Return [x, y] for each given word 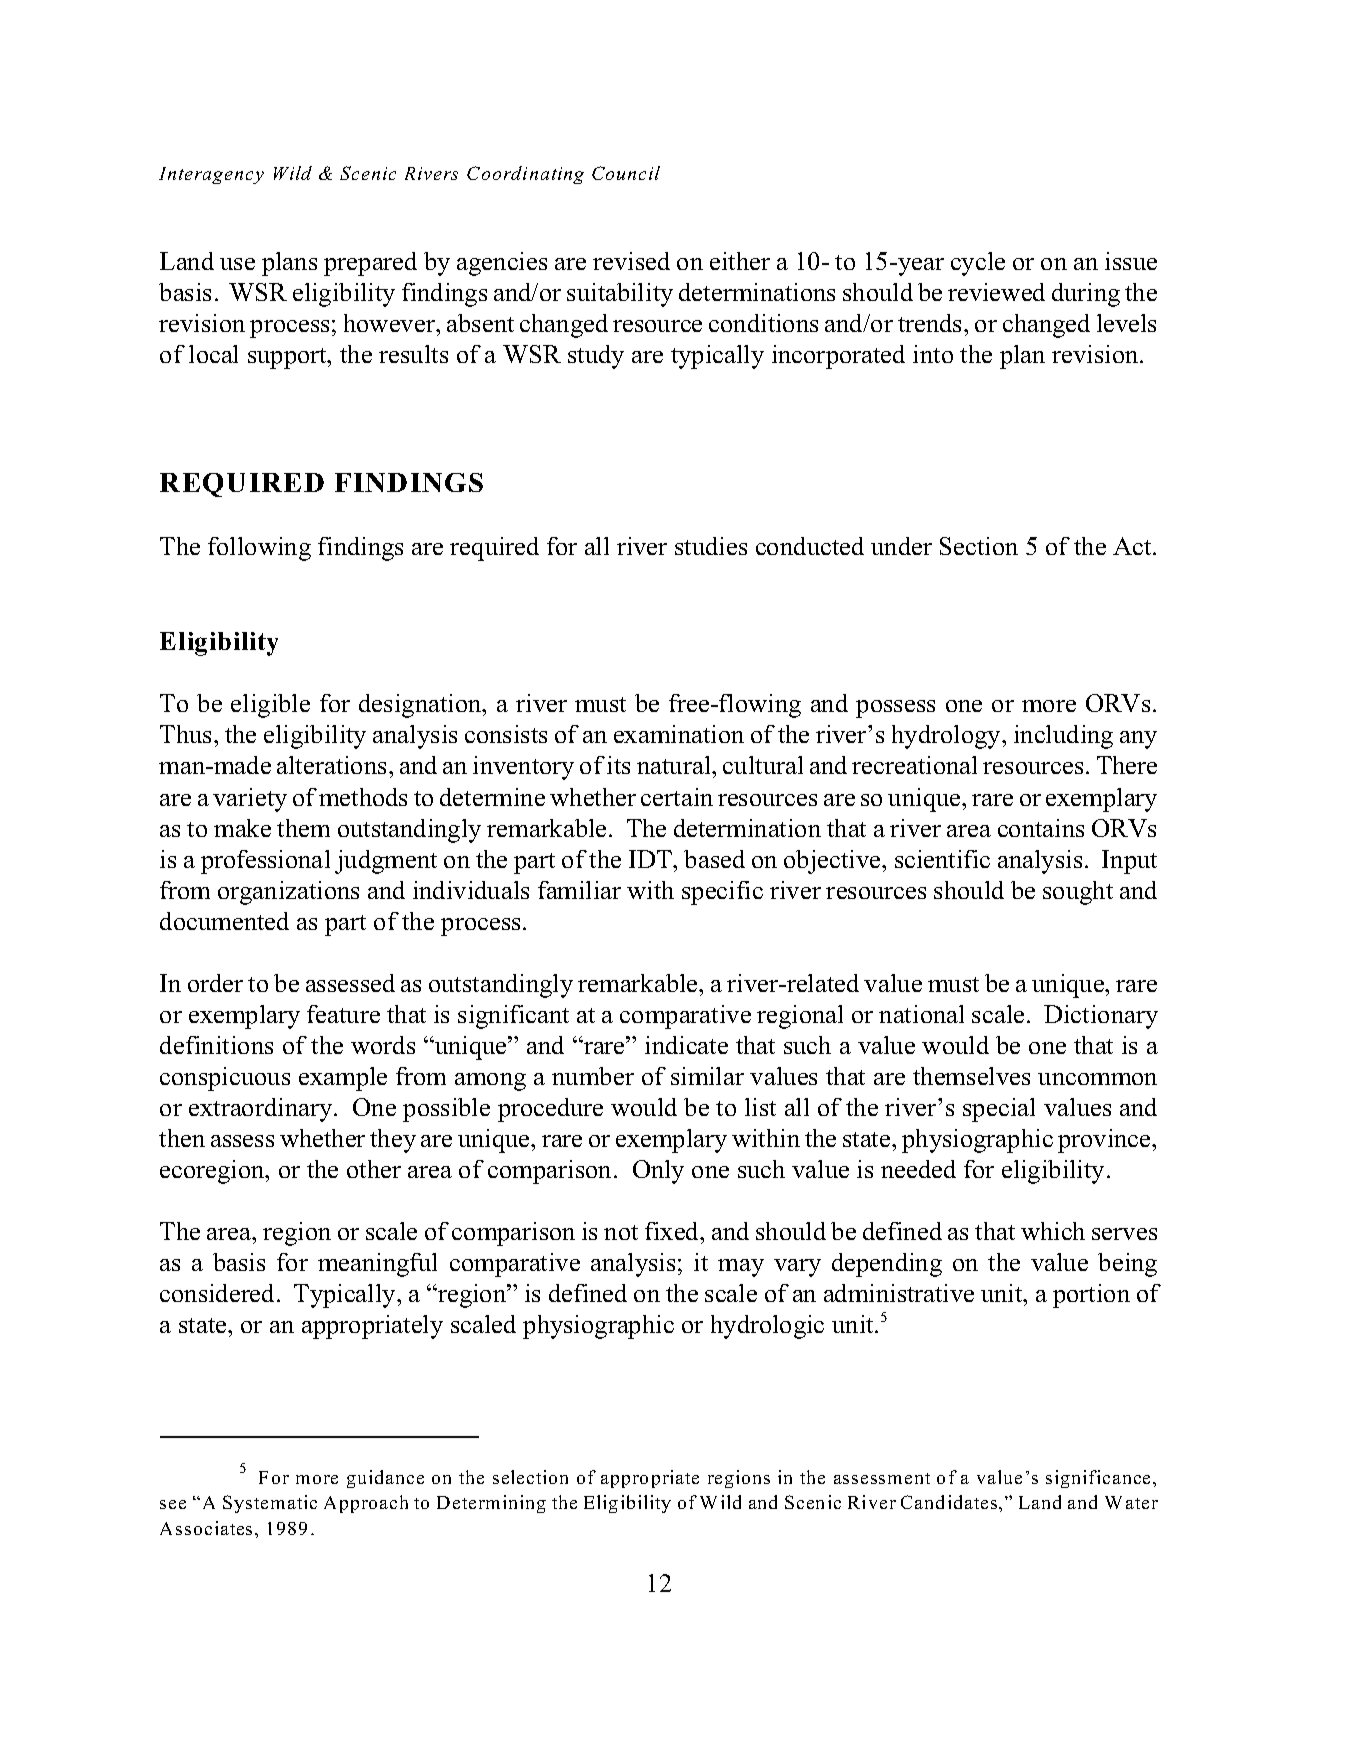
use [237, 264]
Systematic [270, 1504]
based [714, 859]
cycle [978, 264]
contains [1041, 828]
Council [626, 173]
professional [265, 862]
